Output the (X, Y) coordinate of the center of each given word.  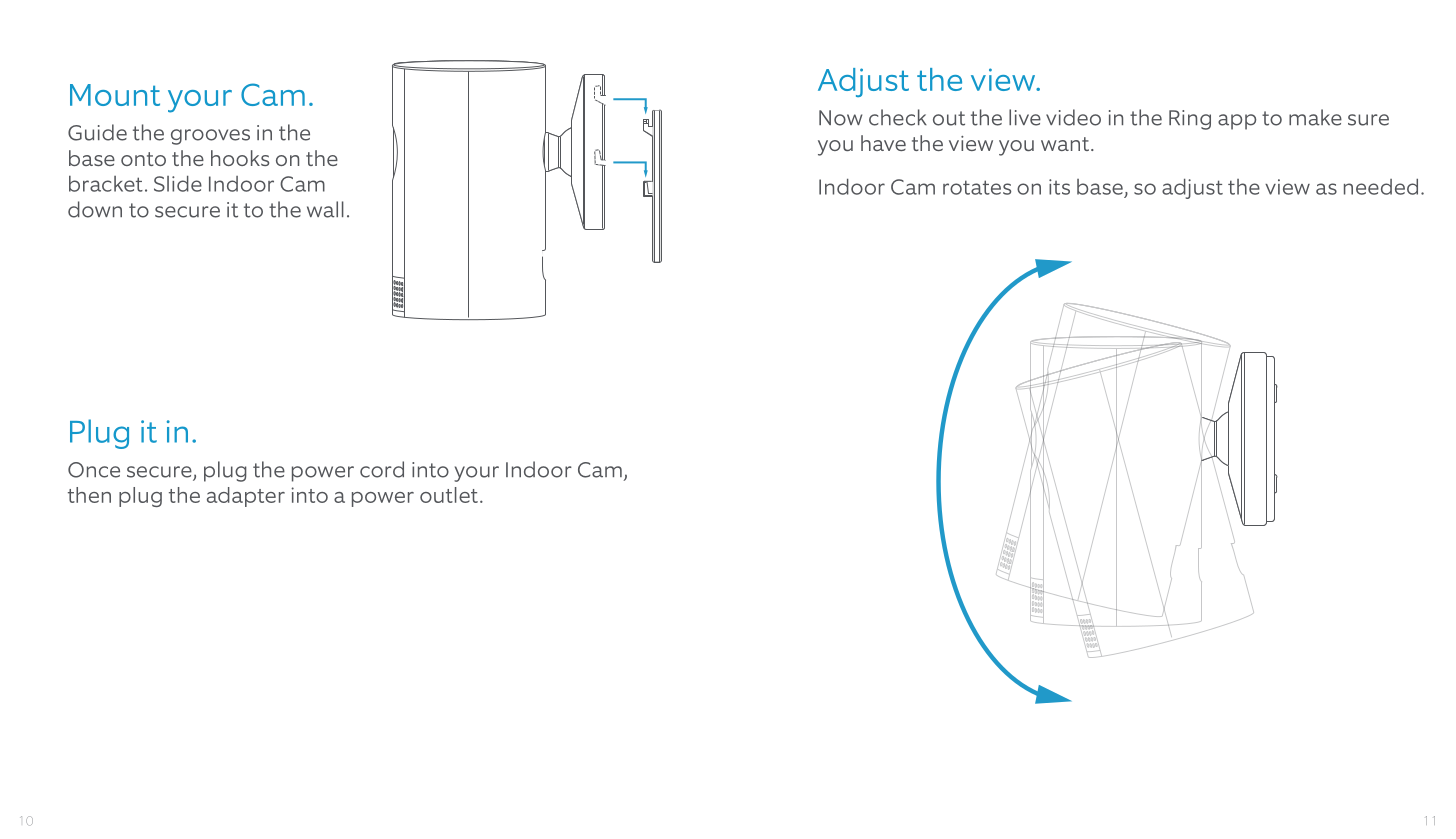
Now (840, 118)
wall (325, 209)
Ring (1190, 120)
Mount (115, 95)
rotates (977, 187)
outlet (449, 495)
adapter (246, 497)
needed (1381, 187)
